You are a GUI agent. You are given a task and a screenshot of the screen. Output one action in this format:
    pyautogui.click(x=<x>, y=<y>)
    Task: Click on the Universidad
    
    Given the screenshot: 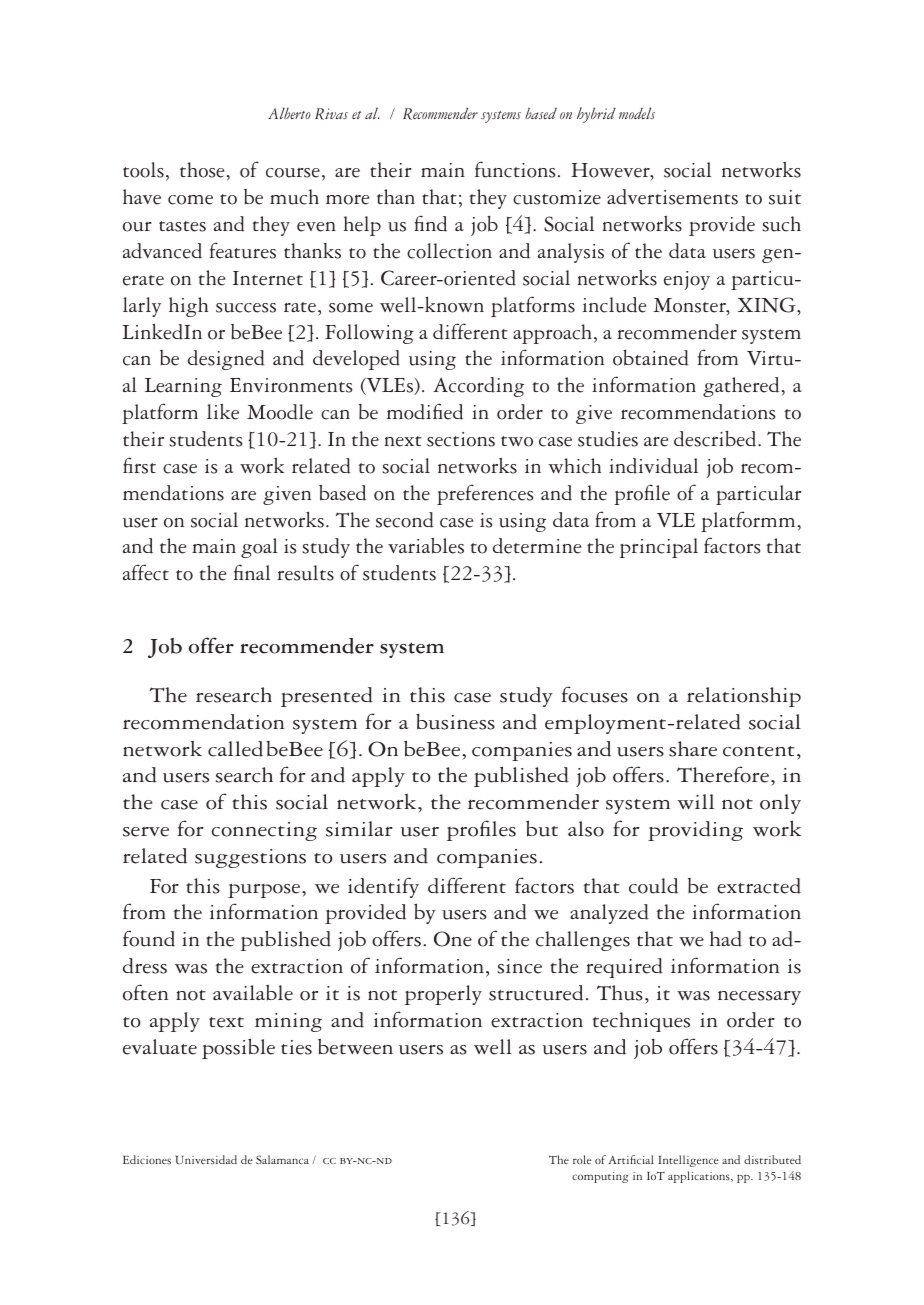 What is the action you would take?
    pyautogui.click(x=206, y=1159)
